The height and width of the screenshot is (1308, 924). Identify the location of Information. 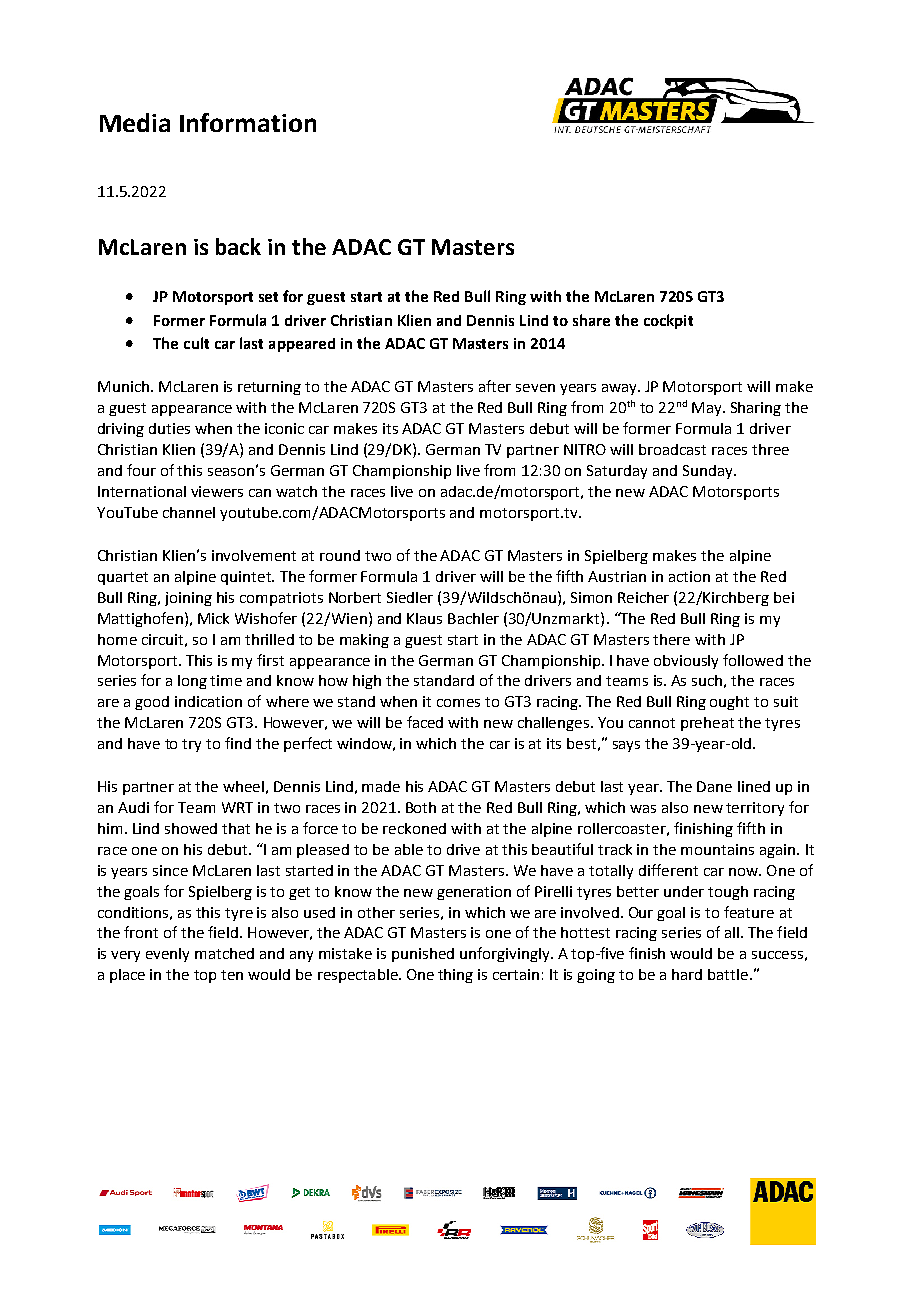
(248, 122).
